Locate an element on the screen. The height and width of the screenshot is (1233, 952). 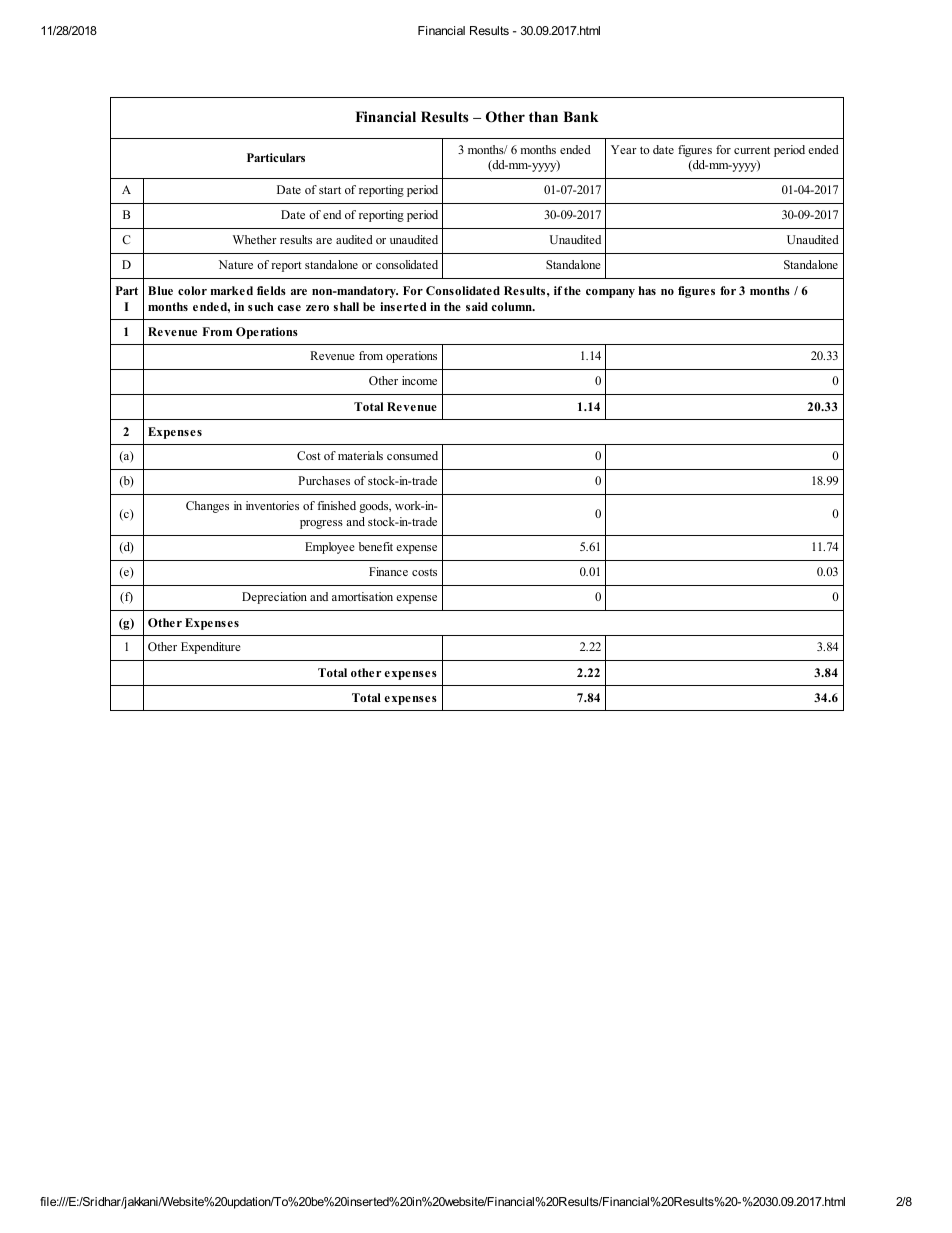
consumed is located at coordinates (412, 455).
